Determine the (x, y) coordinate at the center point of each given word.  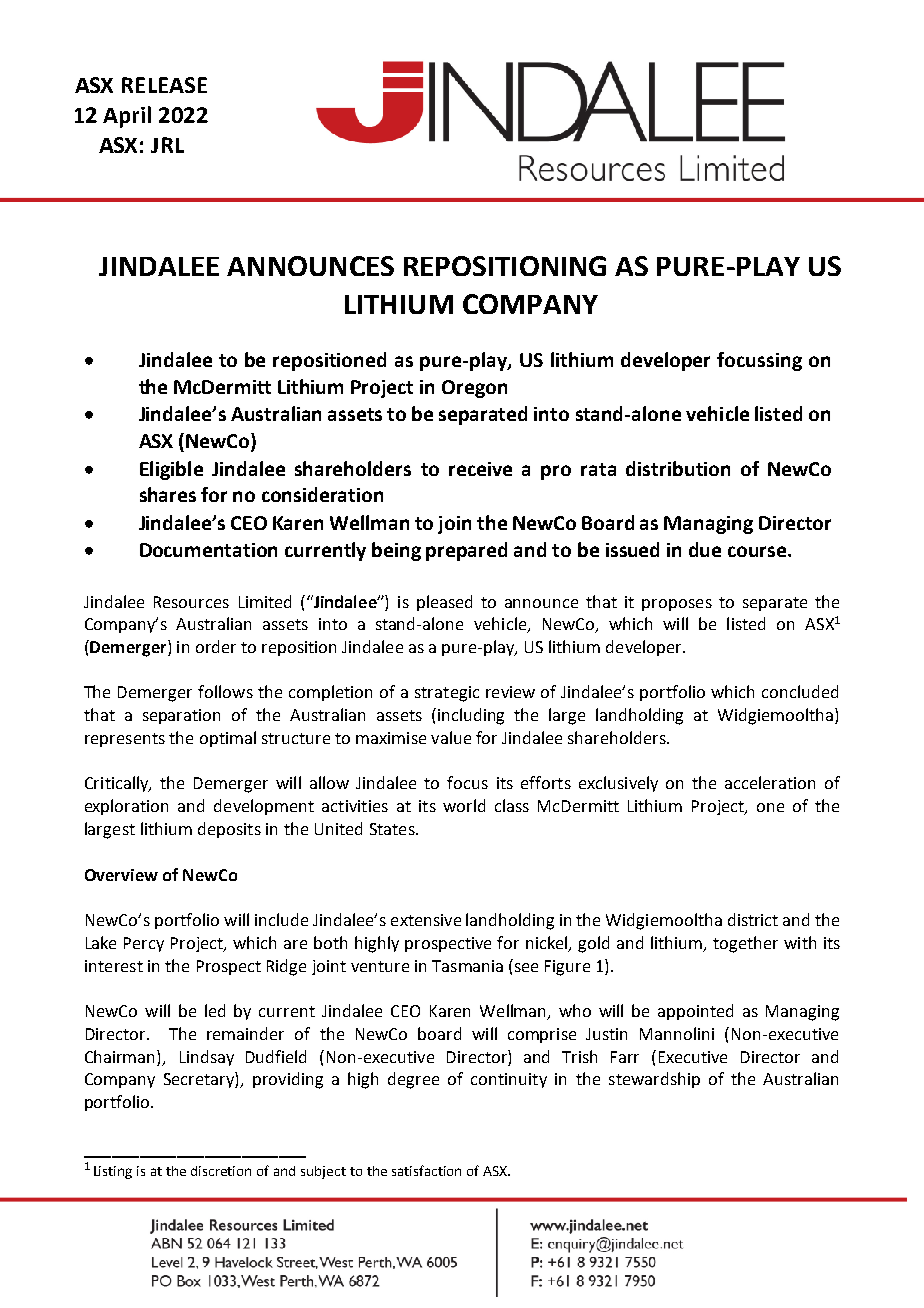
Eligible (171, 470)
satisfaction (426, 1170)
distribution (678, 468)
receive (480, 469)
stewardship (654, 1080)
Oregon (474, 389)
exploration (126, 807)
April (127, 117)
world (464, 805)
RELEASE (164, 85)
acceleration (770, 782)
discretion (221, 1171)
